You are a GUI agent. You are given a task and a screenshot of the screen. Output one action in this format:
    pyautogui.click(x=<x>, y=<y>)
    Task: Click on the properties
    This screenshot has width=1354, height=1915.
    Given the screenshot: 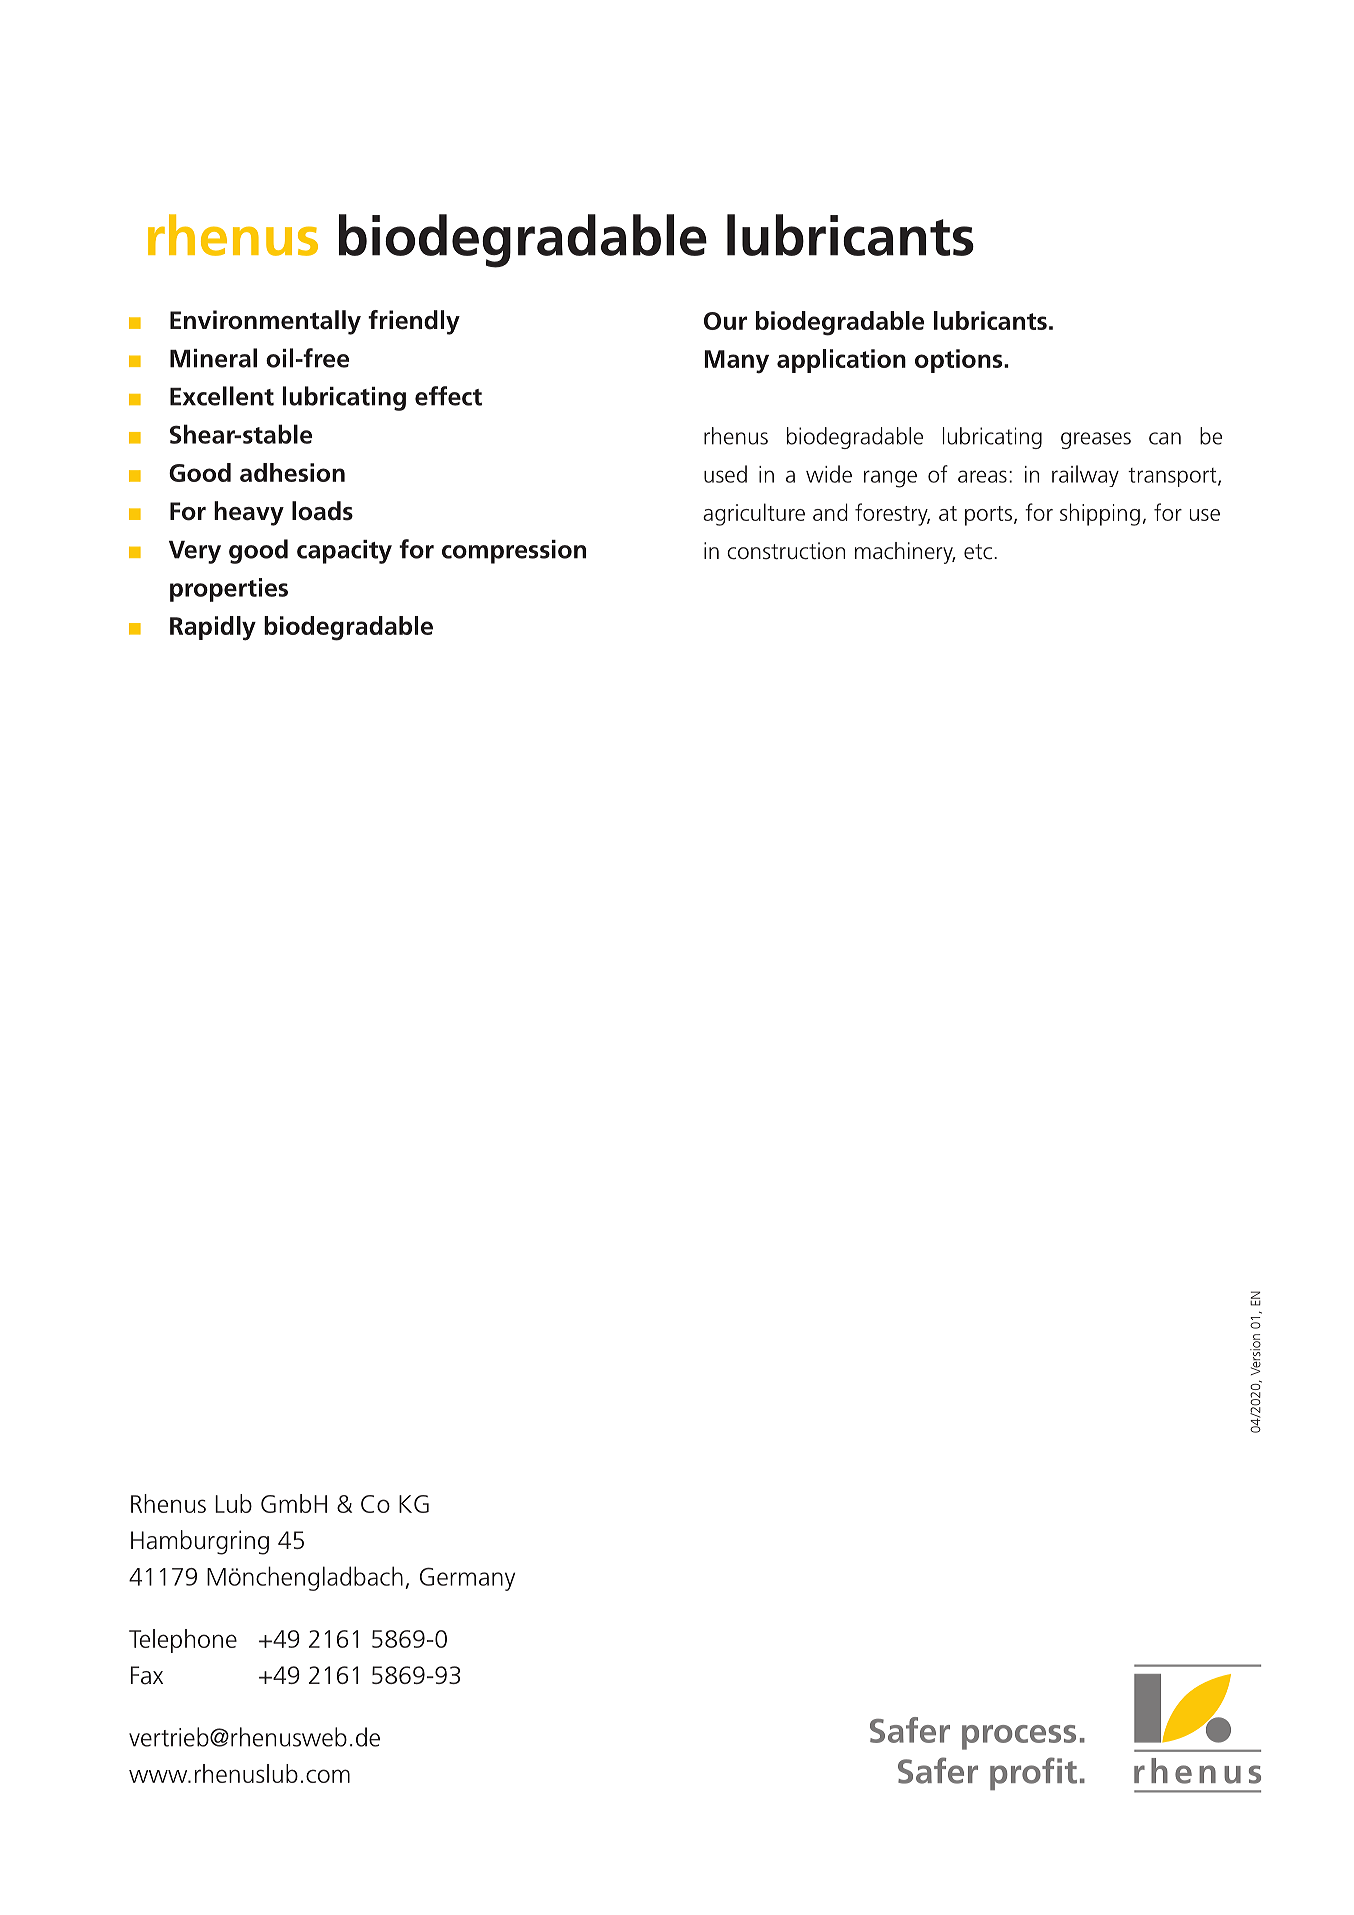 What is the action you would take?
    pyautogui.click(x=229, y=590)
